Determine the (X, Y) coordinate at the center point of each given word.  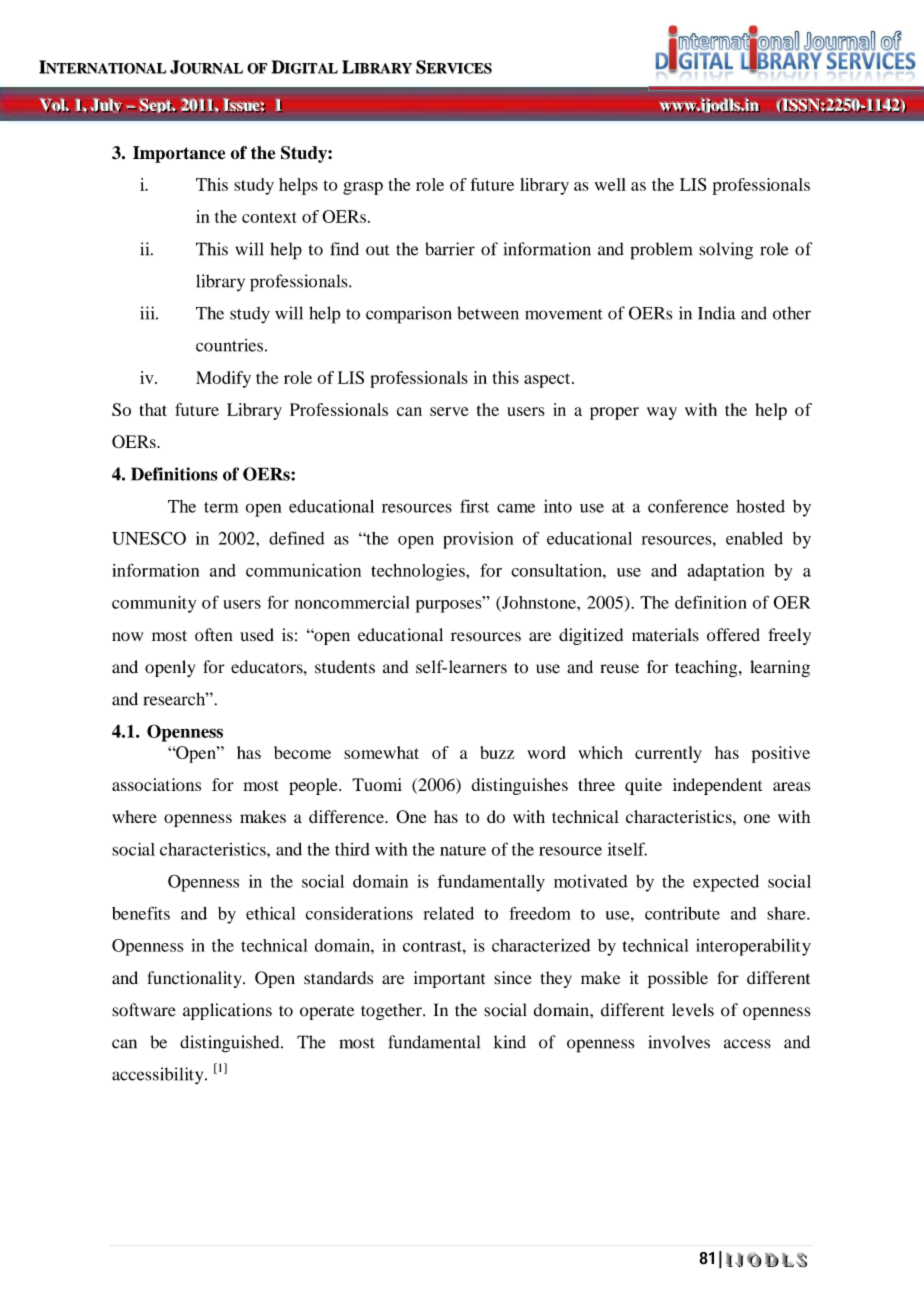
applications (227, 1011)
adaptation (726, 572)
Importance (179, 154)
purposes (450, 606)
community (154, 604)
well (610, 184)
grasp (363, 188)
